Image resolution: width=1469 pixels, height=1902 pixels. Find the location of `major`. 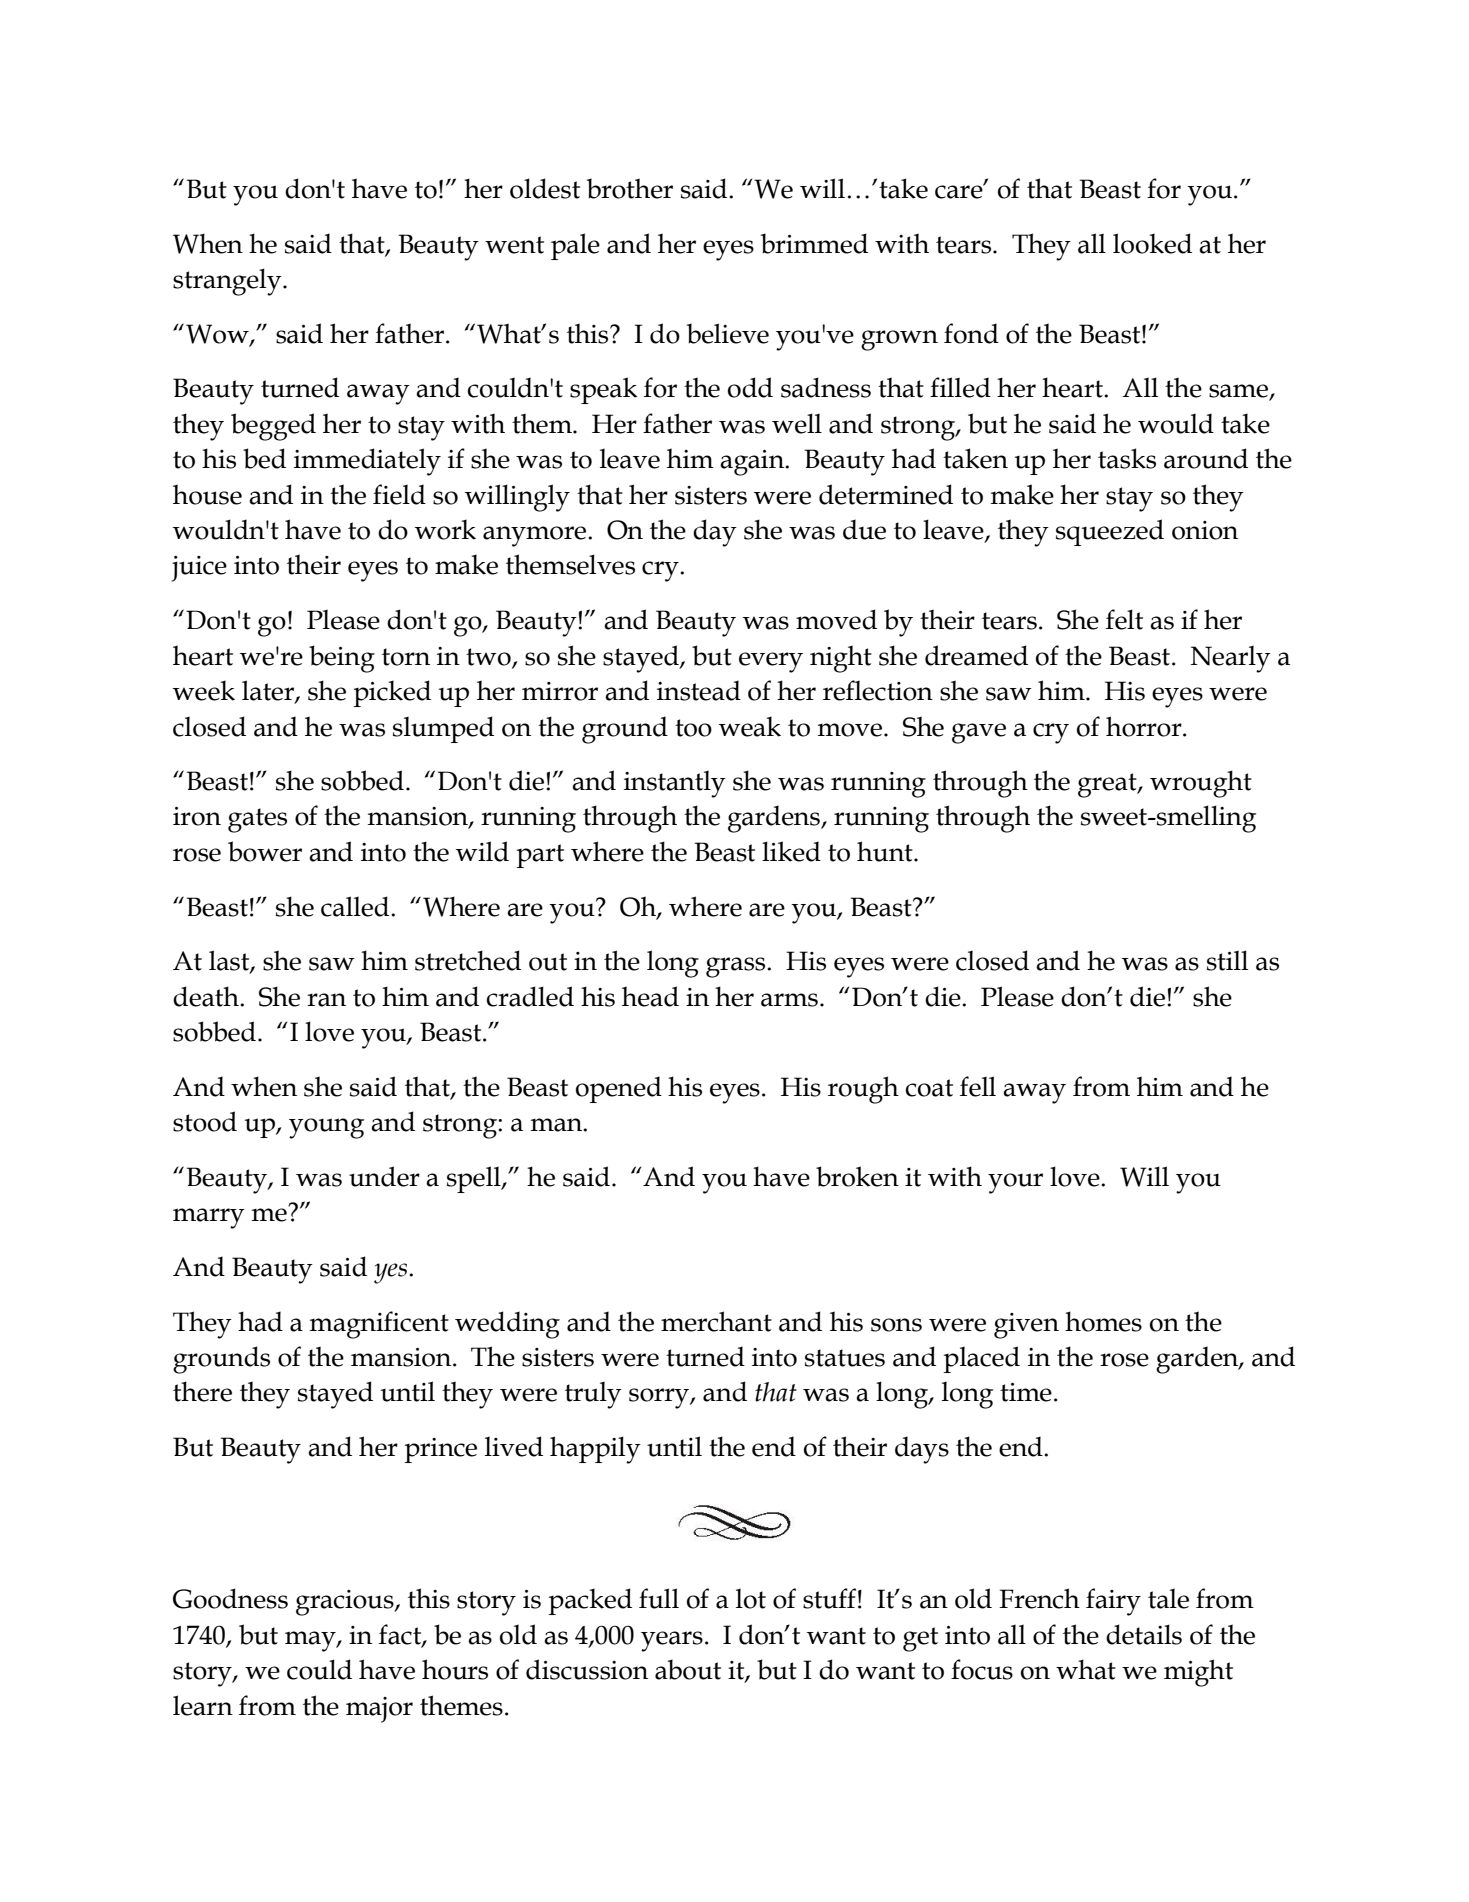

major is located at coordinates (379, 1710).
